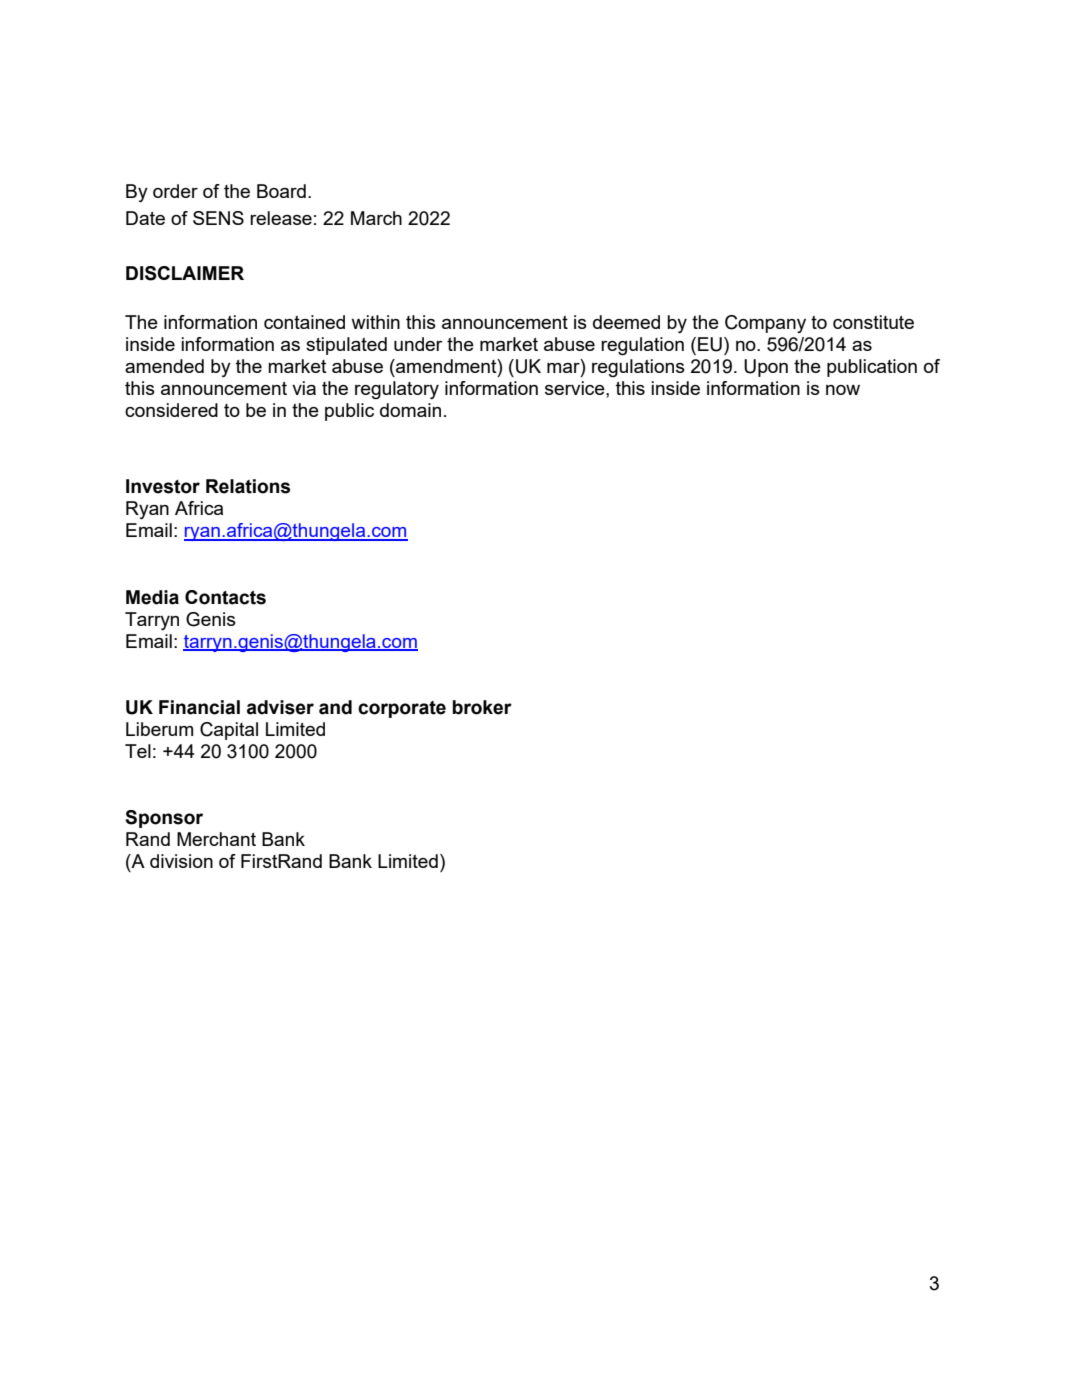  Describe the element at coordinates (225, 597) in the image. I see `Contacts` at that location.
